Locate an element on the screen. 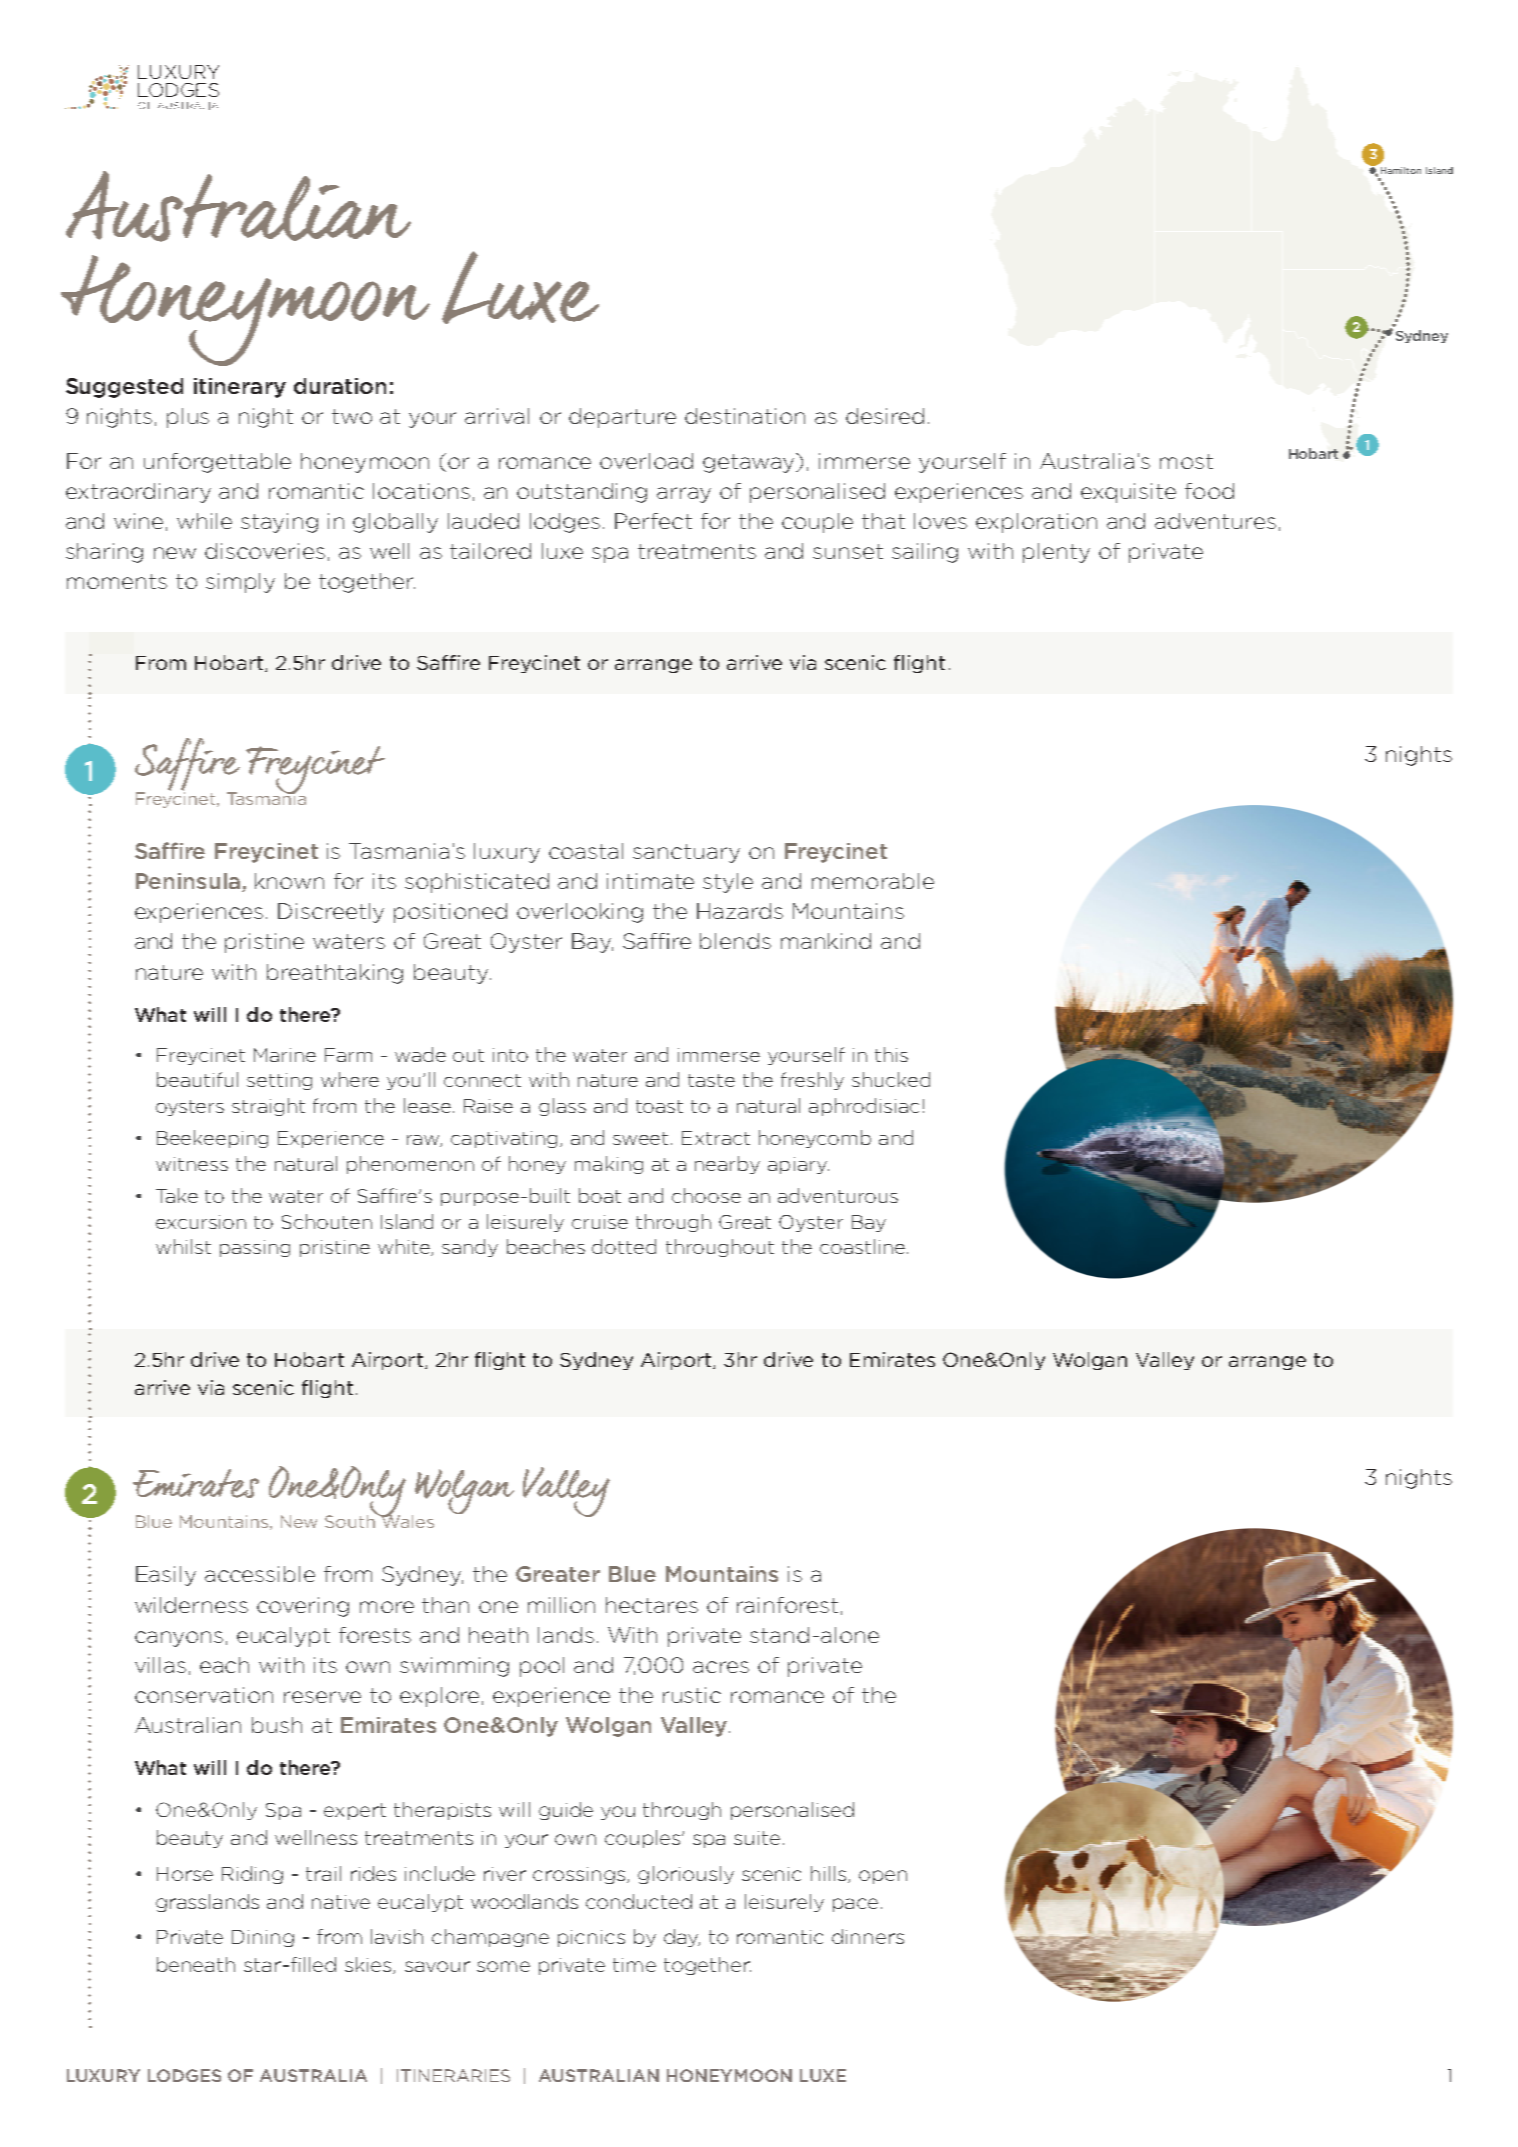 The height and width of the screenshot is (2147, 1518). shucked is located at coordinates (891, 1079).
